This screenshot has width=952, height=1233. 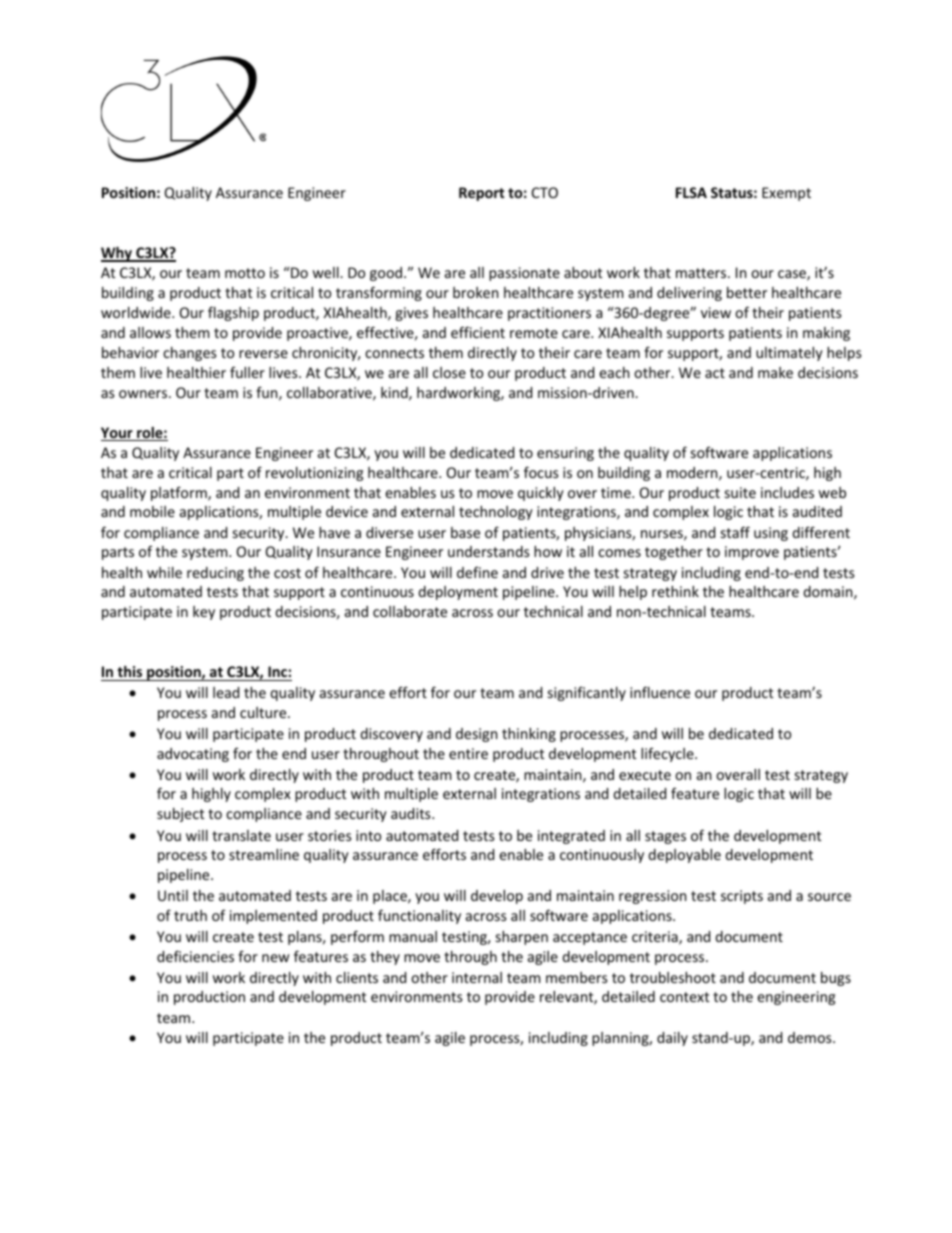 I want to click on deployment, so click(x=458, y=593).
